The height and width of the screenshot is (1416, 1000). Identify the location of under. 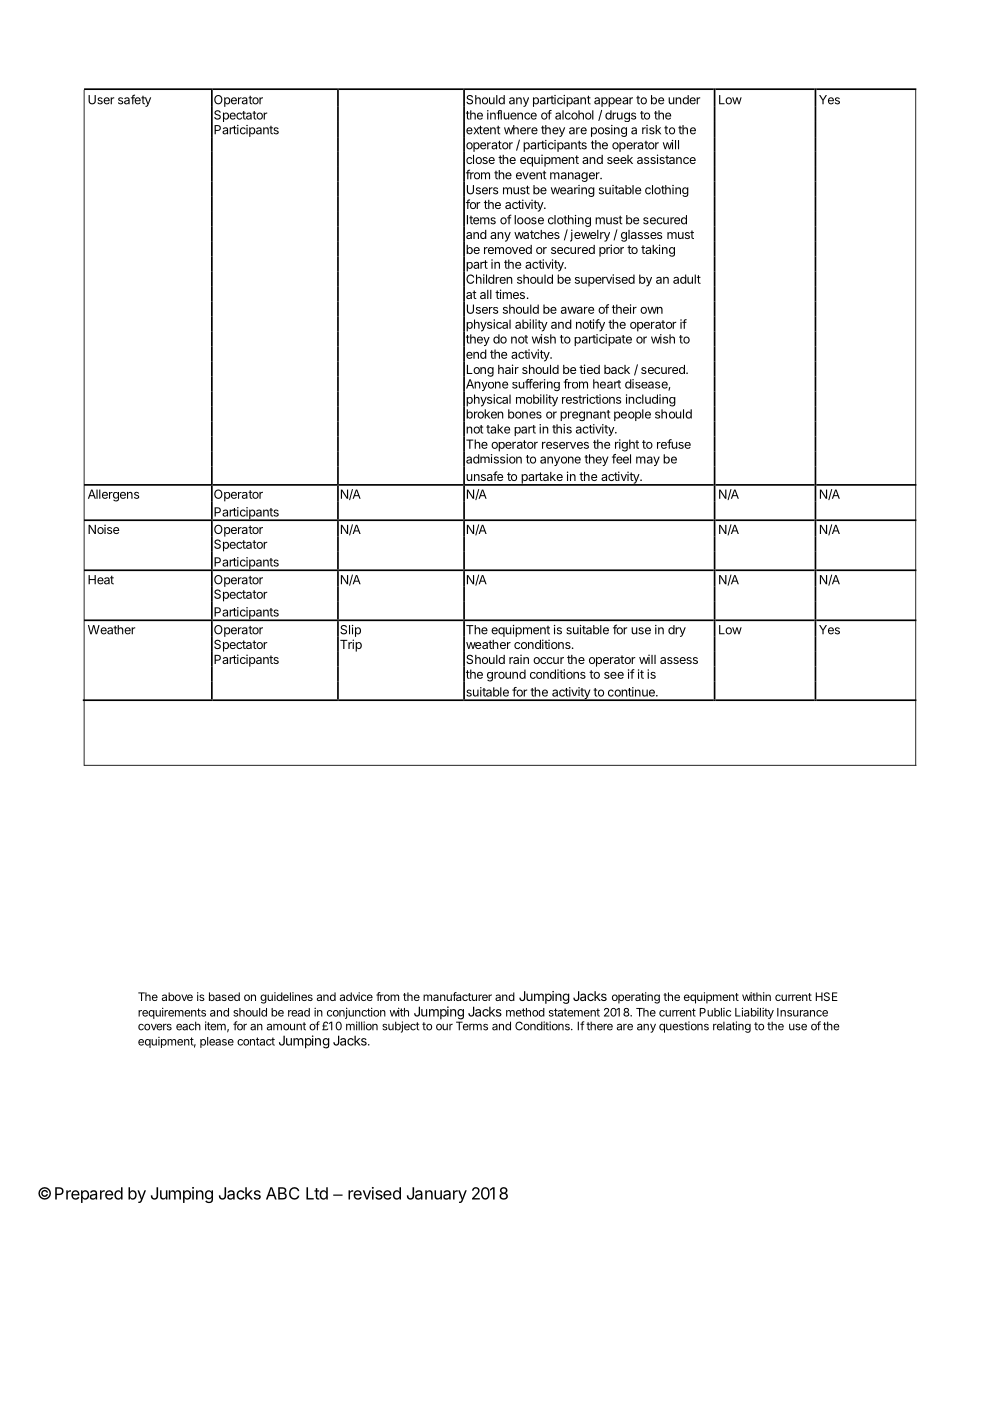
(684, 100).
